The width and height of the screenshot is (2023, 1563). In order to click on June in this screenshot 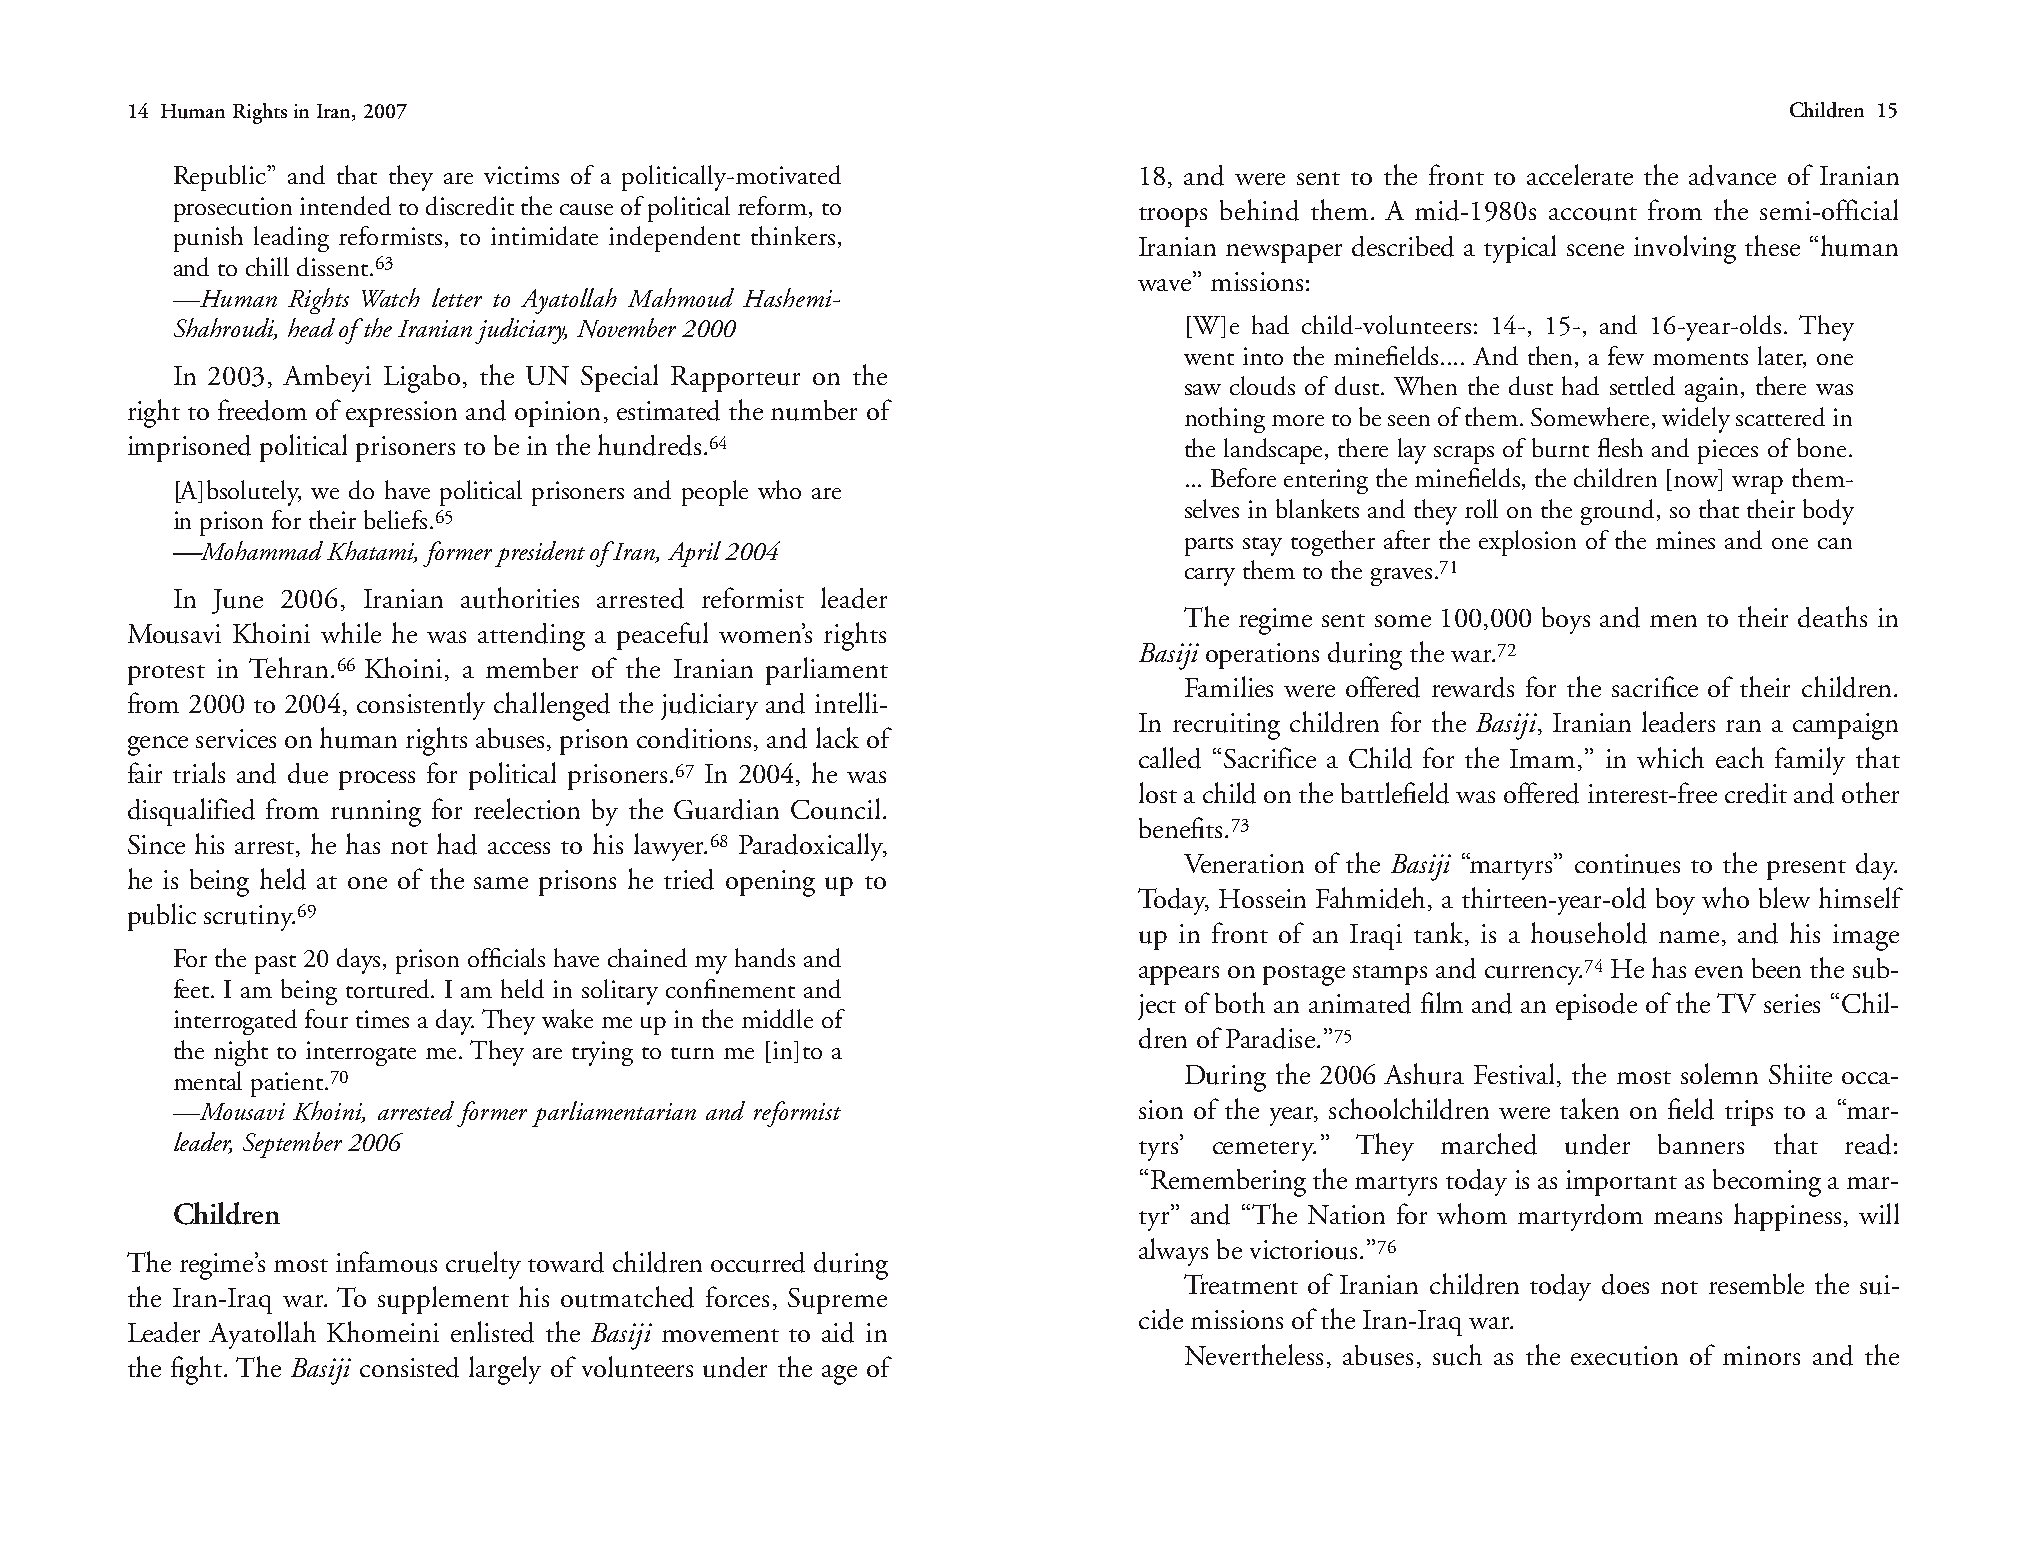, I will do `click(237, 601)`.
